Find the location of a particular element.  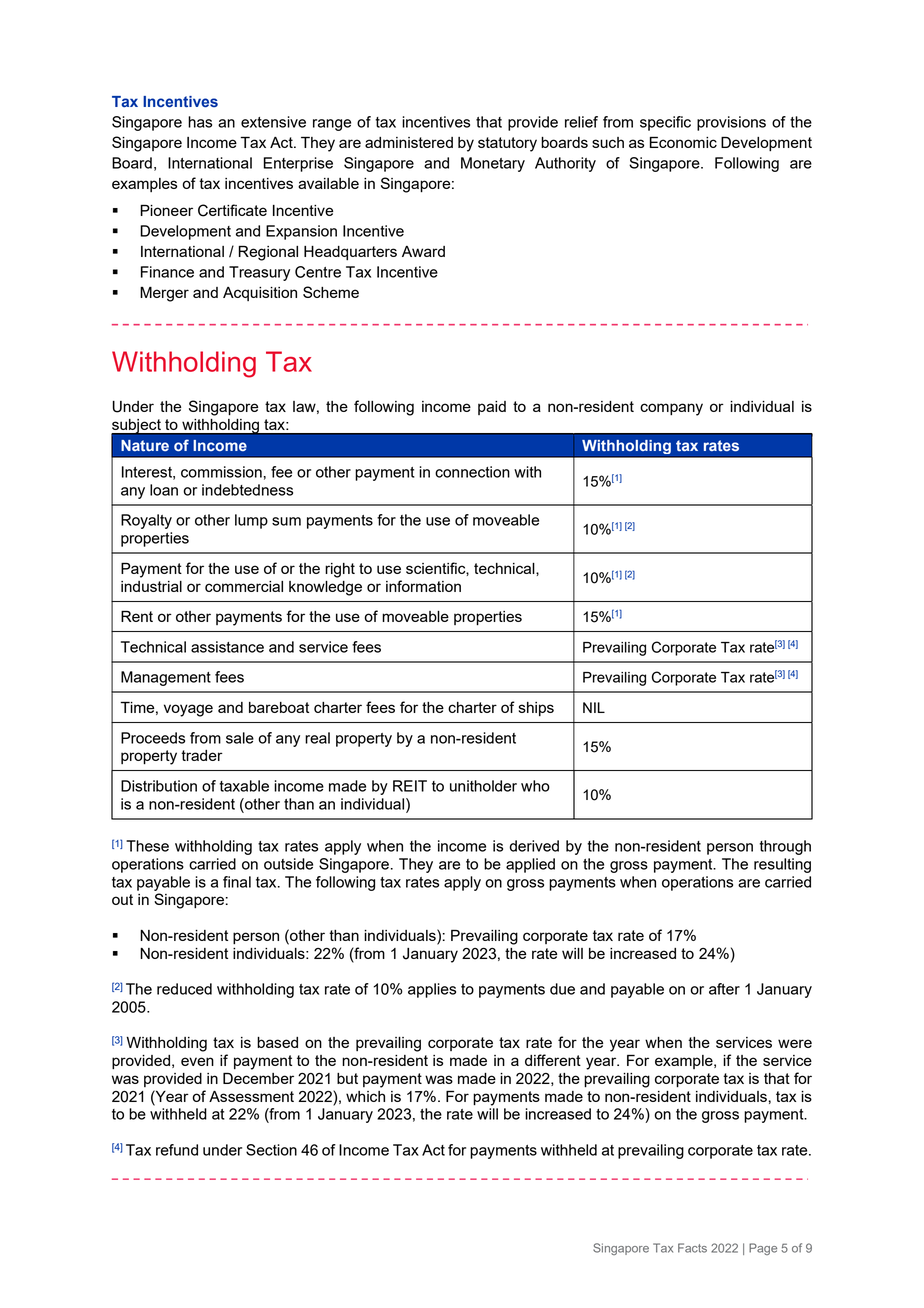

refund is located at coordinates (177, 1150).
